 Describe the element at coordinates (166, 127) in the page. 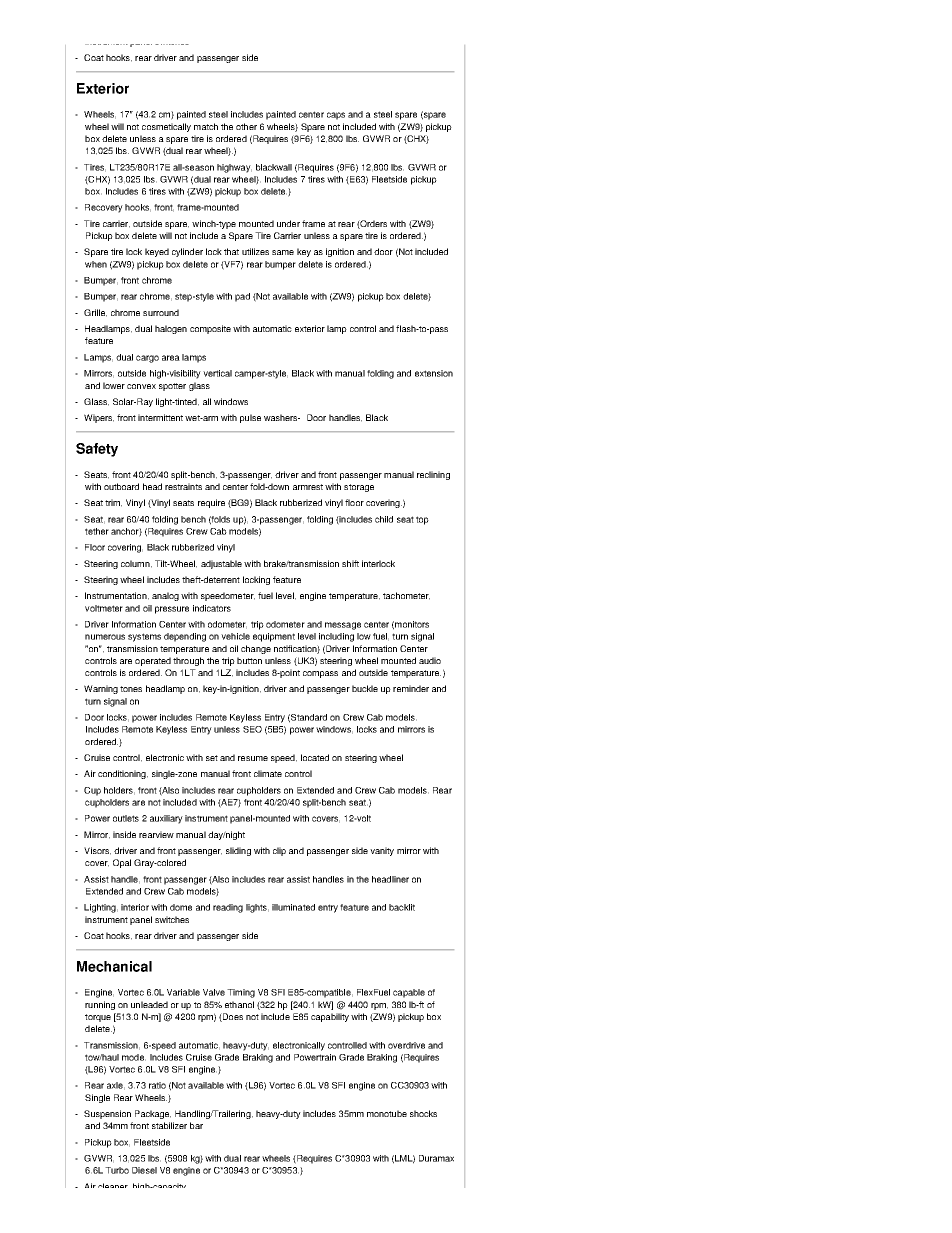

I see `cosmetically` at that location.
